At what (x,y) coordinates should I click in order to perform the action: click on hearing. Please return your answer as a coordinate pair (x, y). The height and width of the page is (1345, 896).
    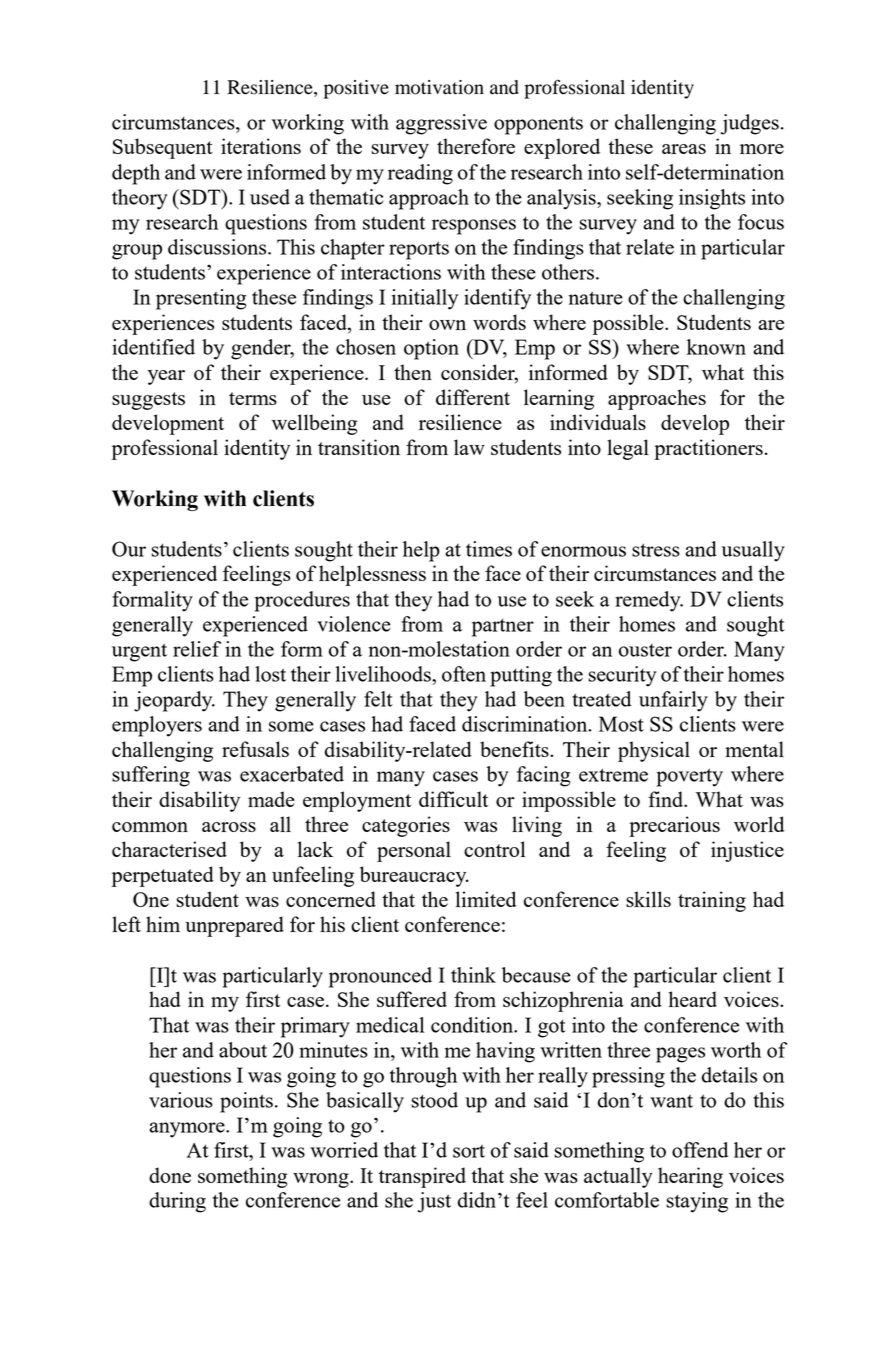
    Looking at the image, I should click on (690, 1177).
